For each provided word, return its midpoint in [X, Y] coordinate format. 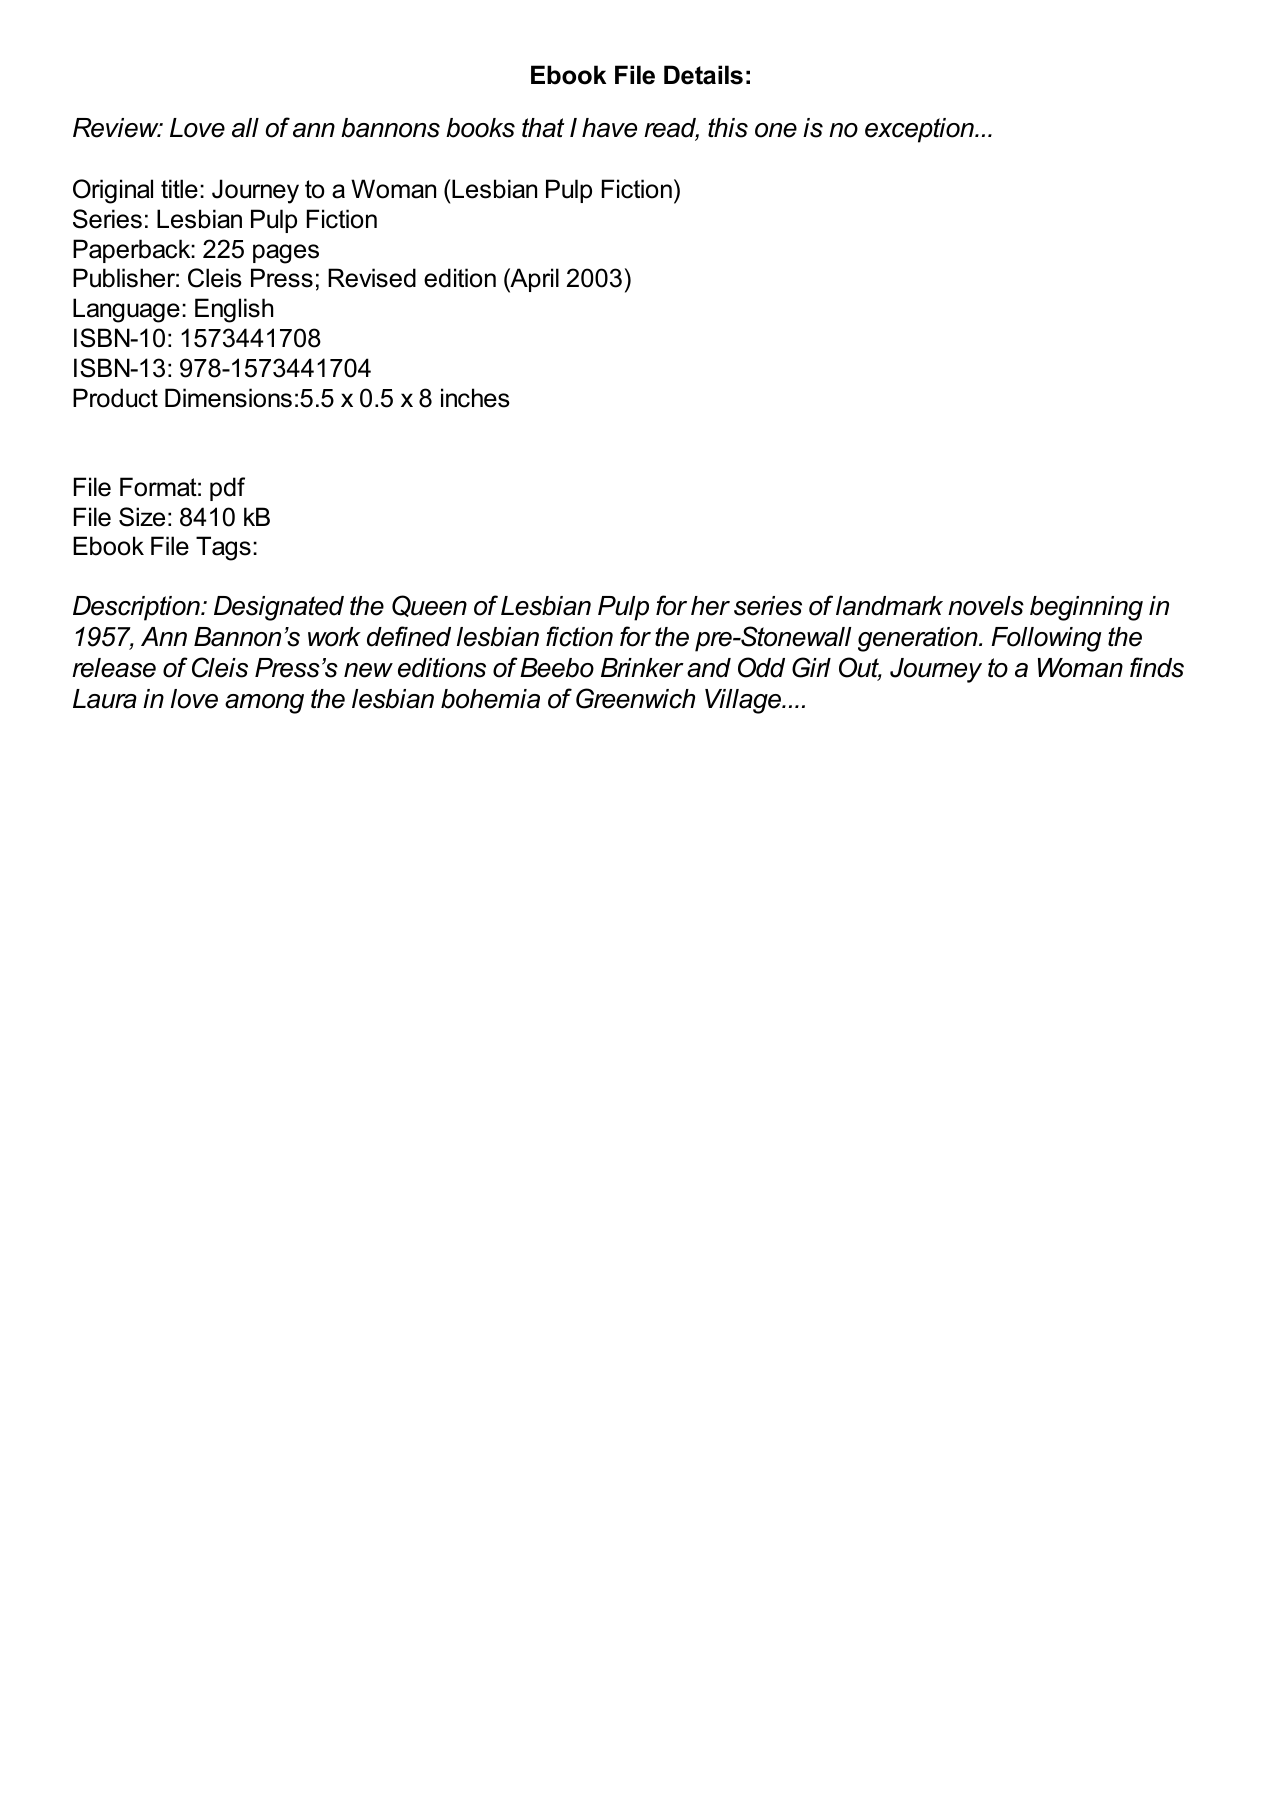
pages [286, 254]
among [264, 704]
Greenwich [635, 698]
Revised [372, 278]
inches [475, 398]
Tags [223, 548]
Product [115, 398]
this [728, 128]
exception [920, 130]
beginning [1086, 608]
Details [703, 75]
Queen [429, 606]
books [480, 128]
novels [986, 606]
